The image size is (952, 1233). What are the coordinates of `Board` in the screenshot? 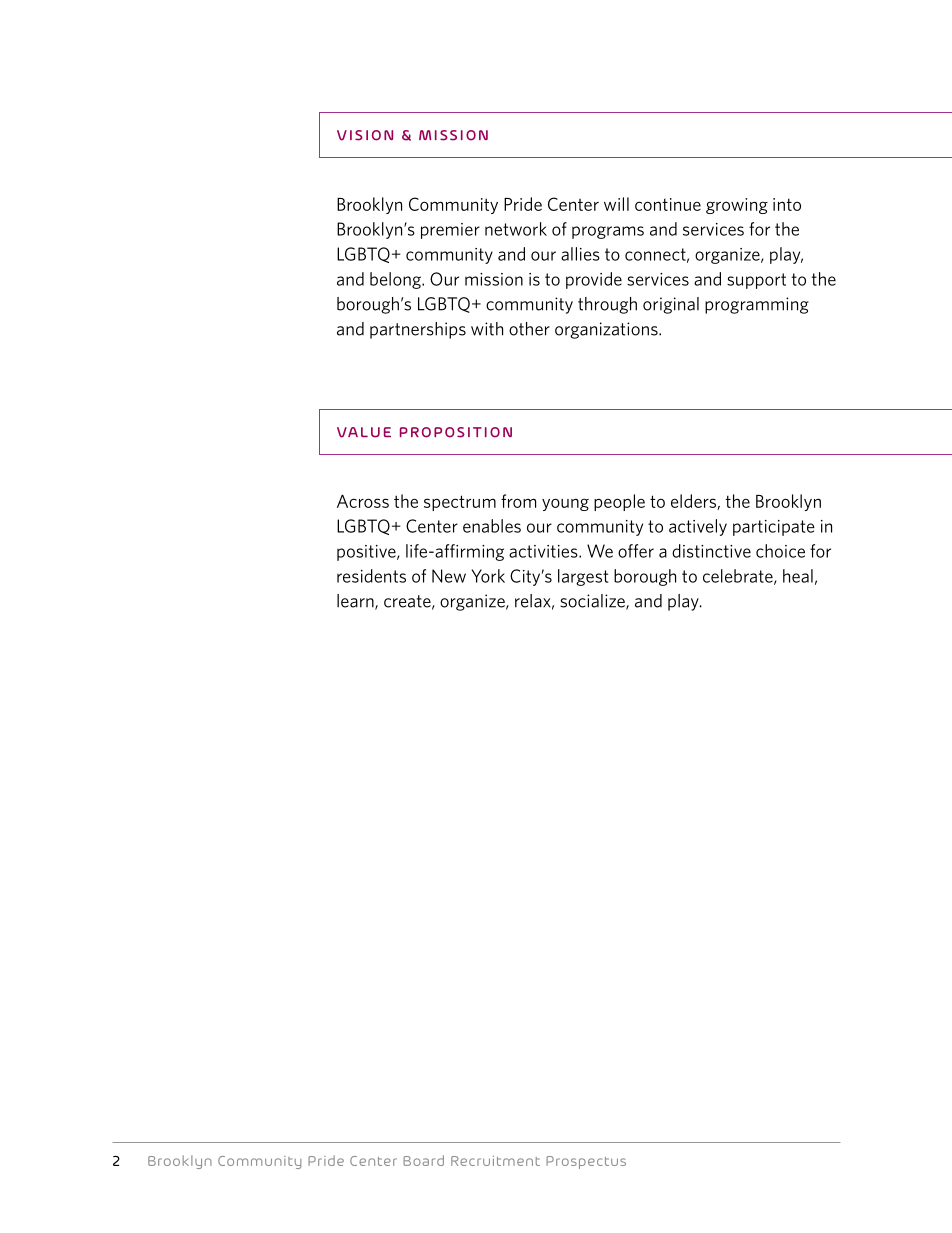 It's located at (423, 1160).
